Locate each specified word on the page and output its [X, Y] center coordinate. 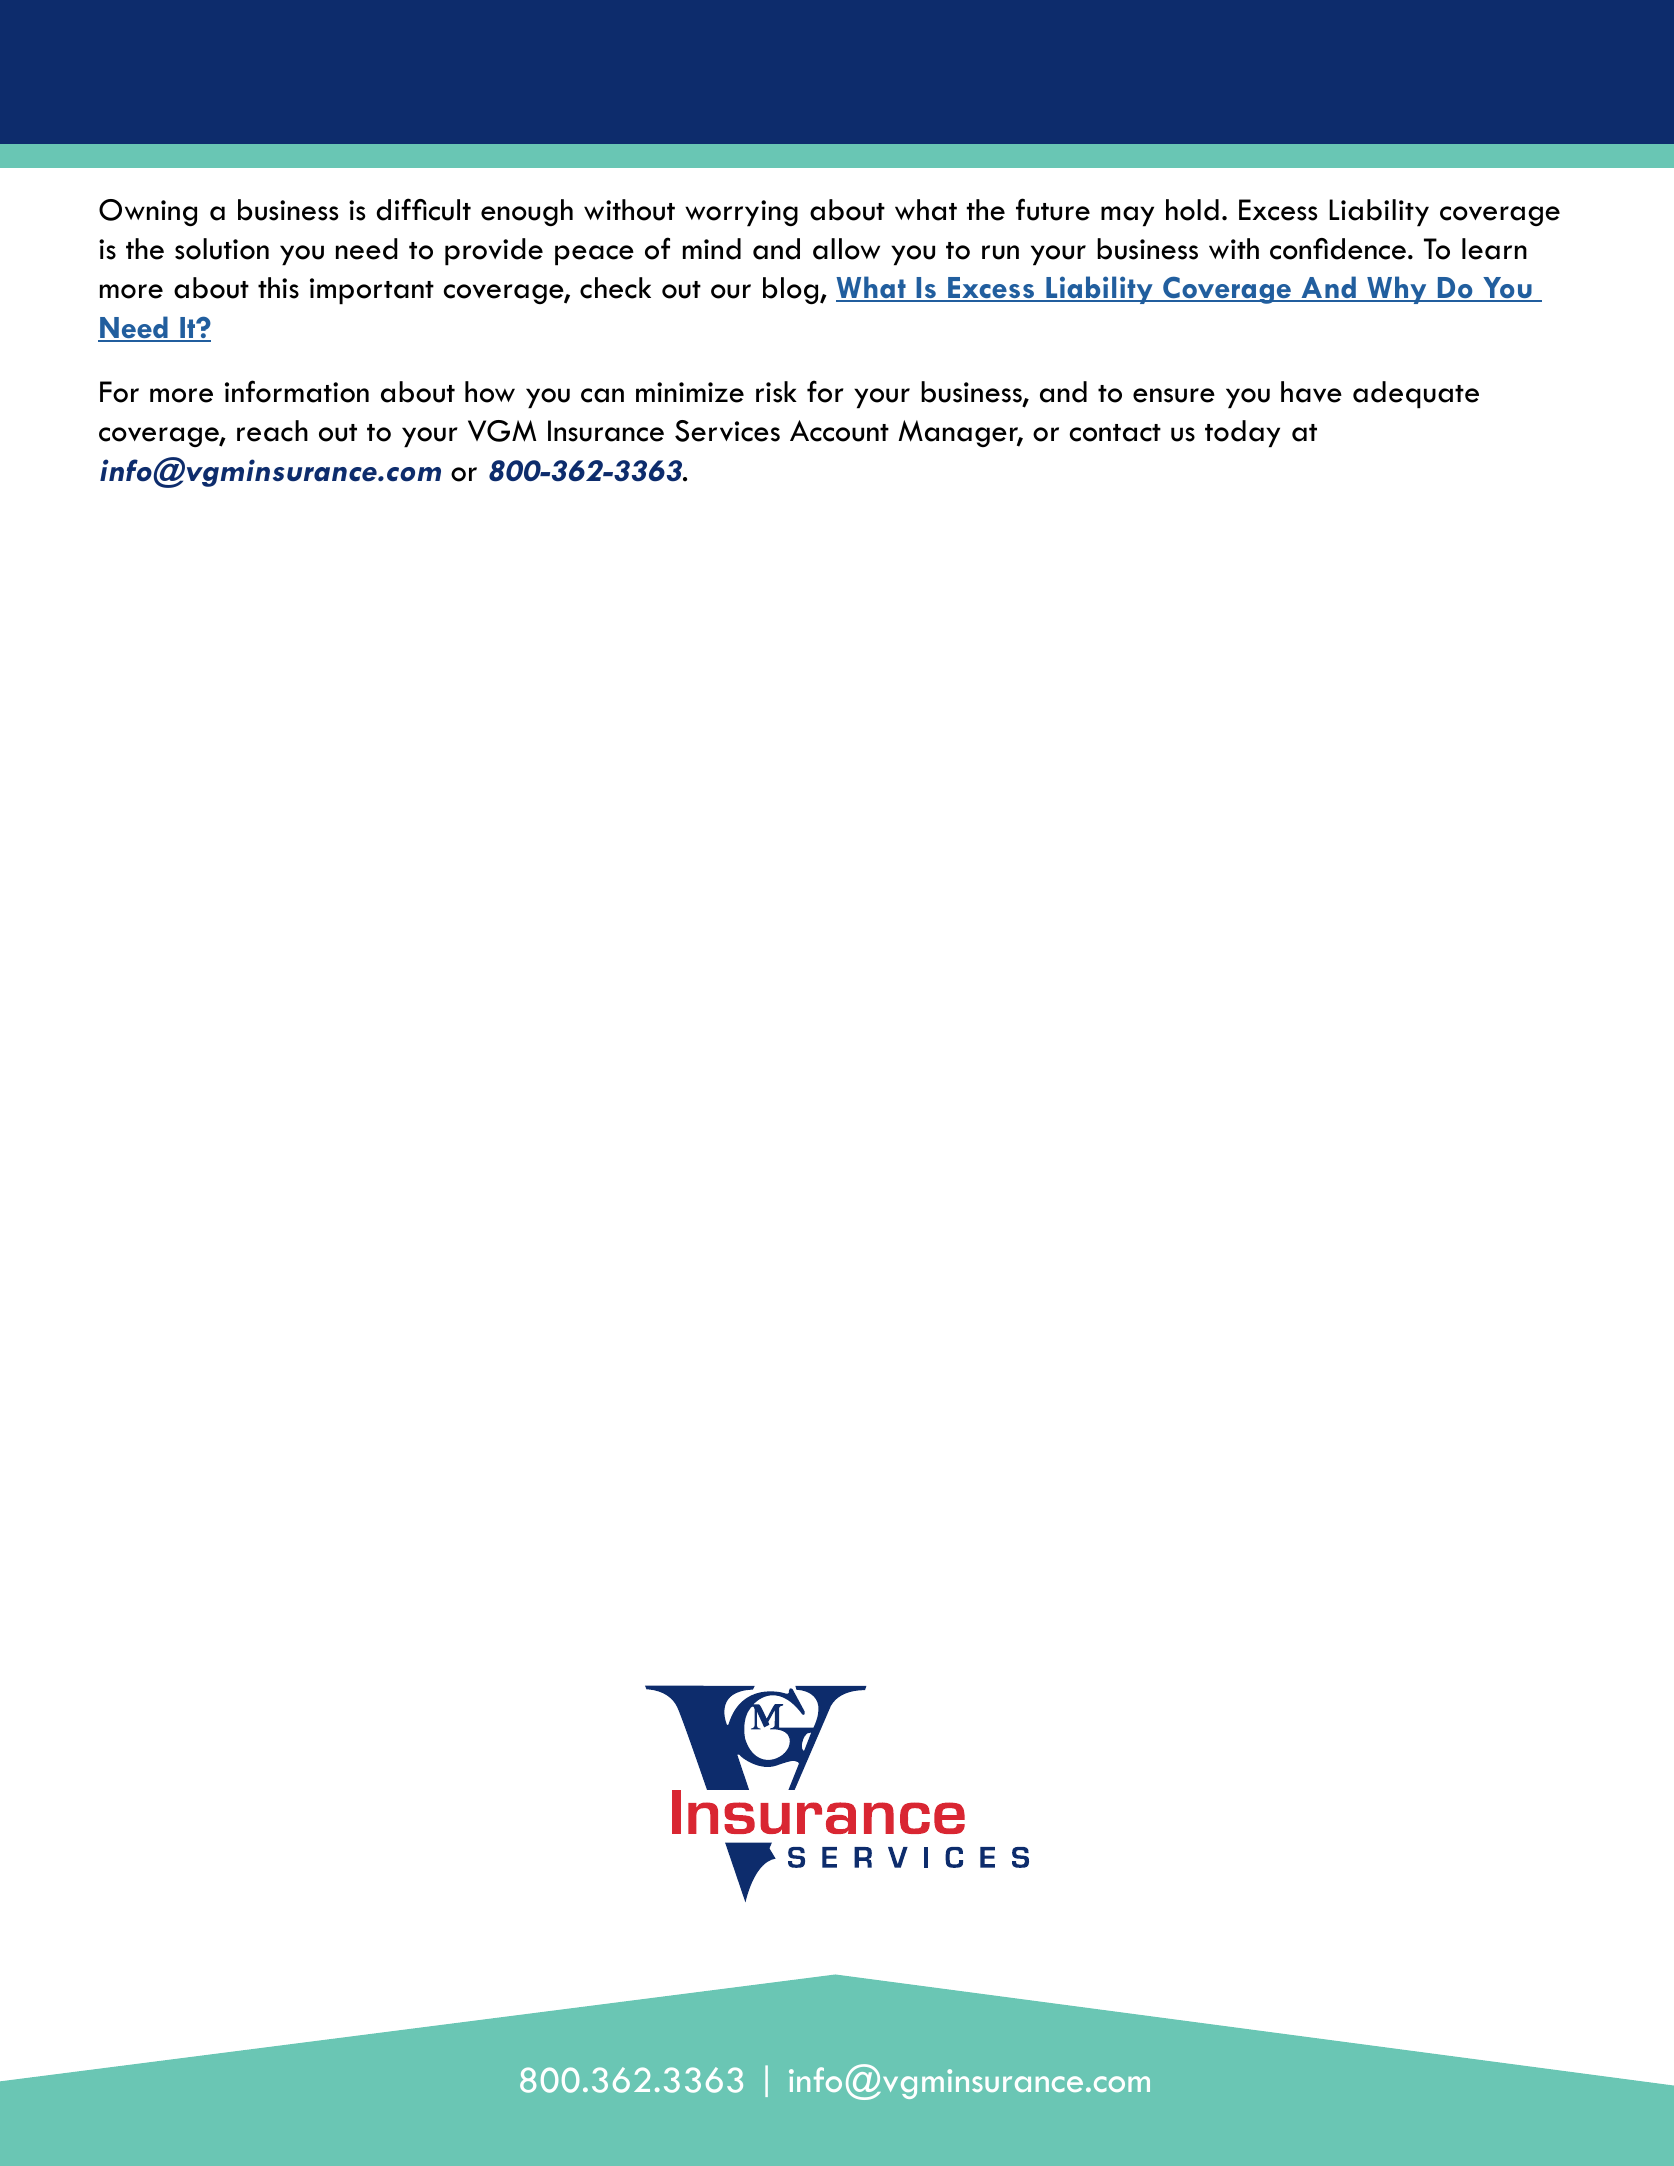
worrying [741, 213]
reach [272, 431]
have [1311, 392]
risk [776, 392]
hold [1192, 210]
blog [792, 290]
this [278, 288]
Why [1397, 290]
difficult [423, 209]
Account [839, 431]
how [490, 392]
